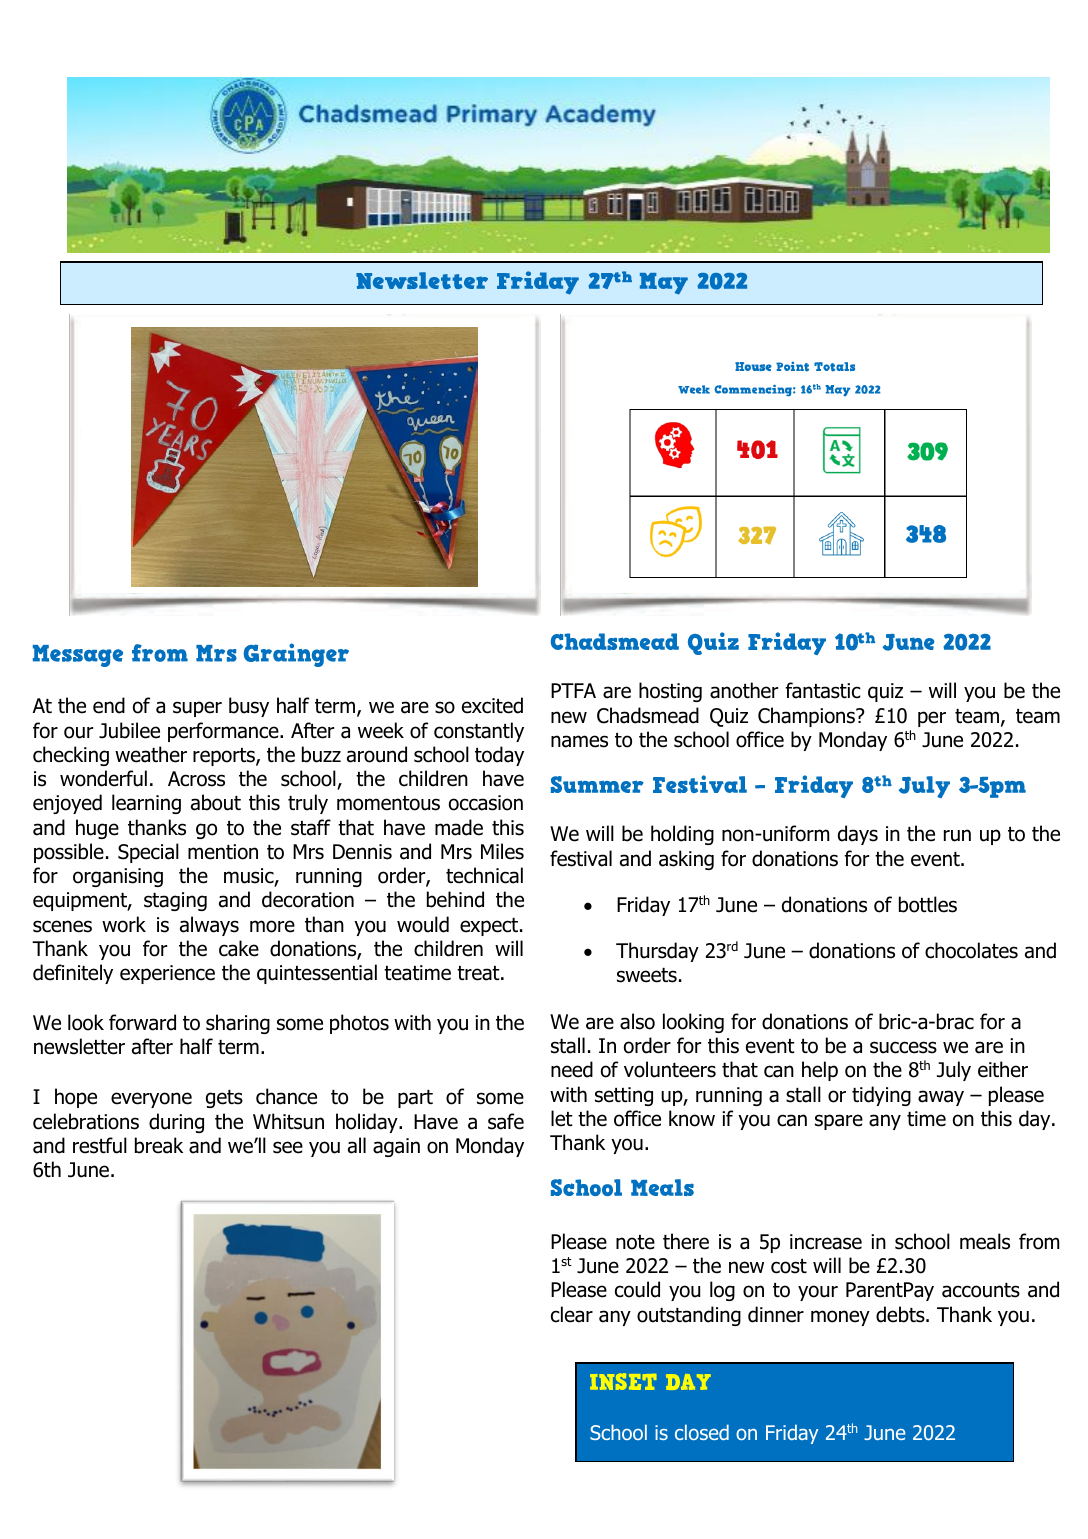 The height and width of the document is (1539, 1088). Describe the element at coordinates (159, 1145) in the document. I see `break` at that location.
